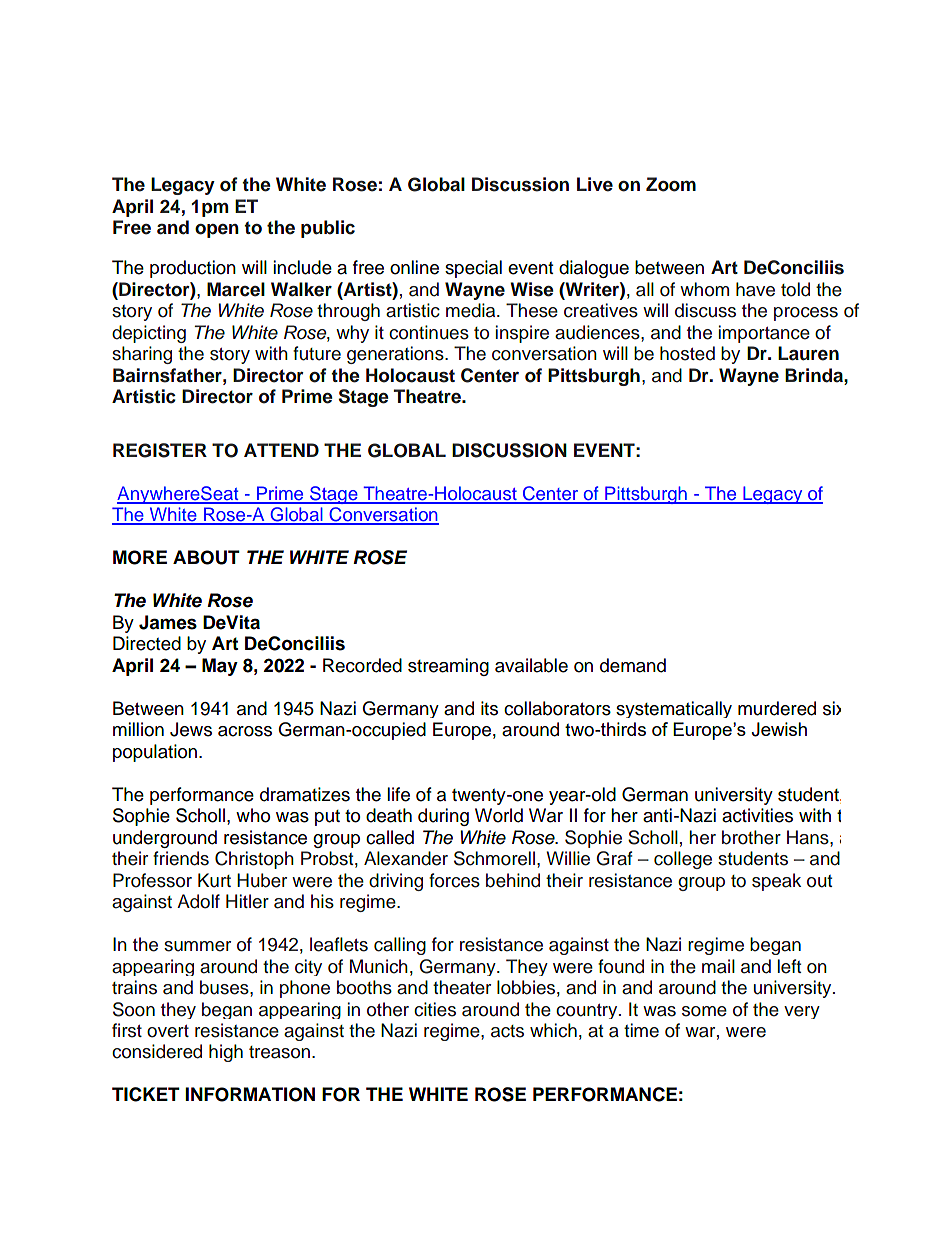 This screenshot has width=952, height=1233. What do you see at coordinates (671, 184) in the screenshot?
I see `Zoom` at bounding box center [671, 184].
